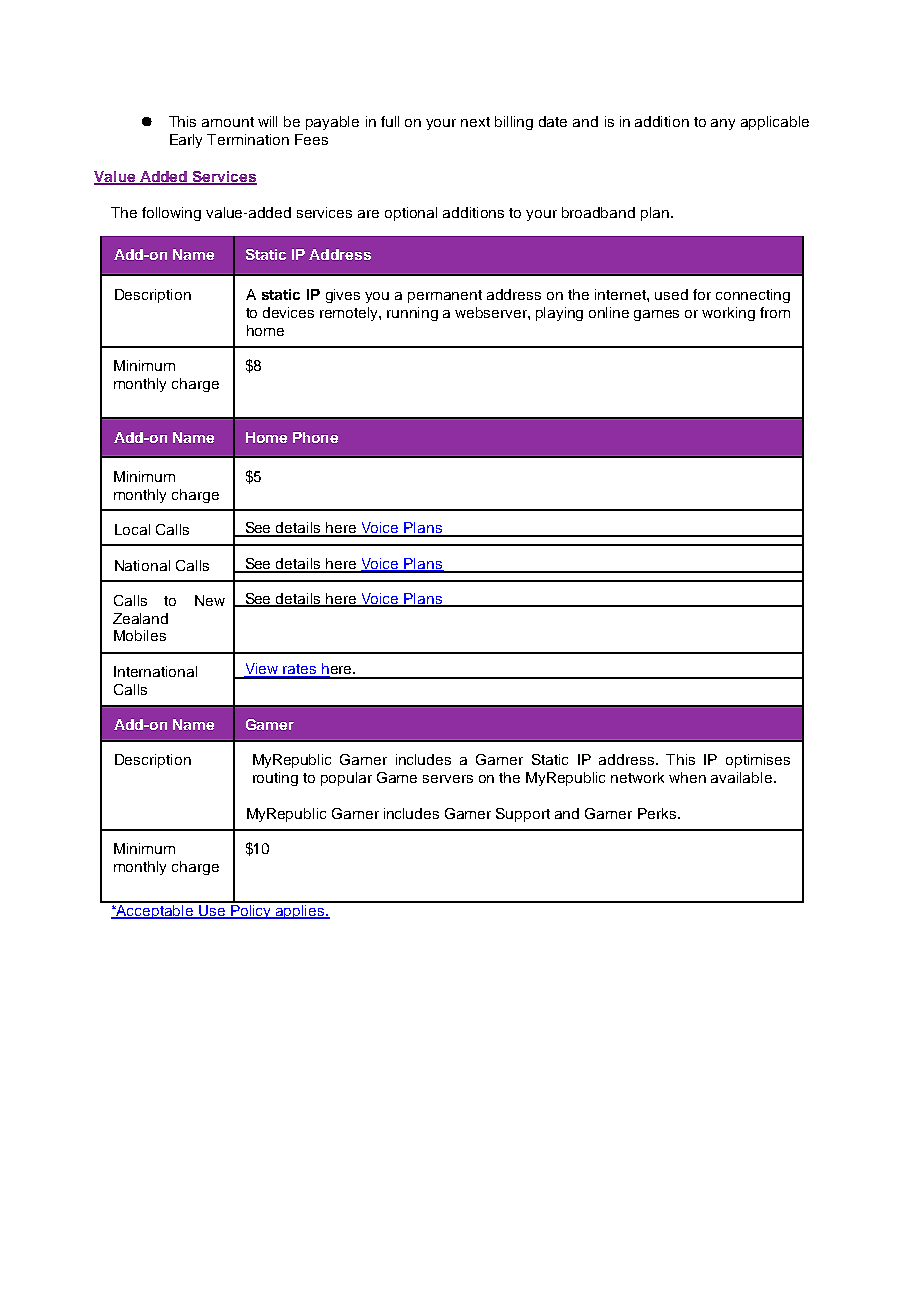 This page has height=1308, width=924. What do you see at coordinates (723, 124) in the page?
I see `any` at bounding box center [723, 124].
